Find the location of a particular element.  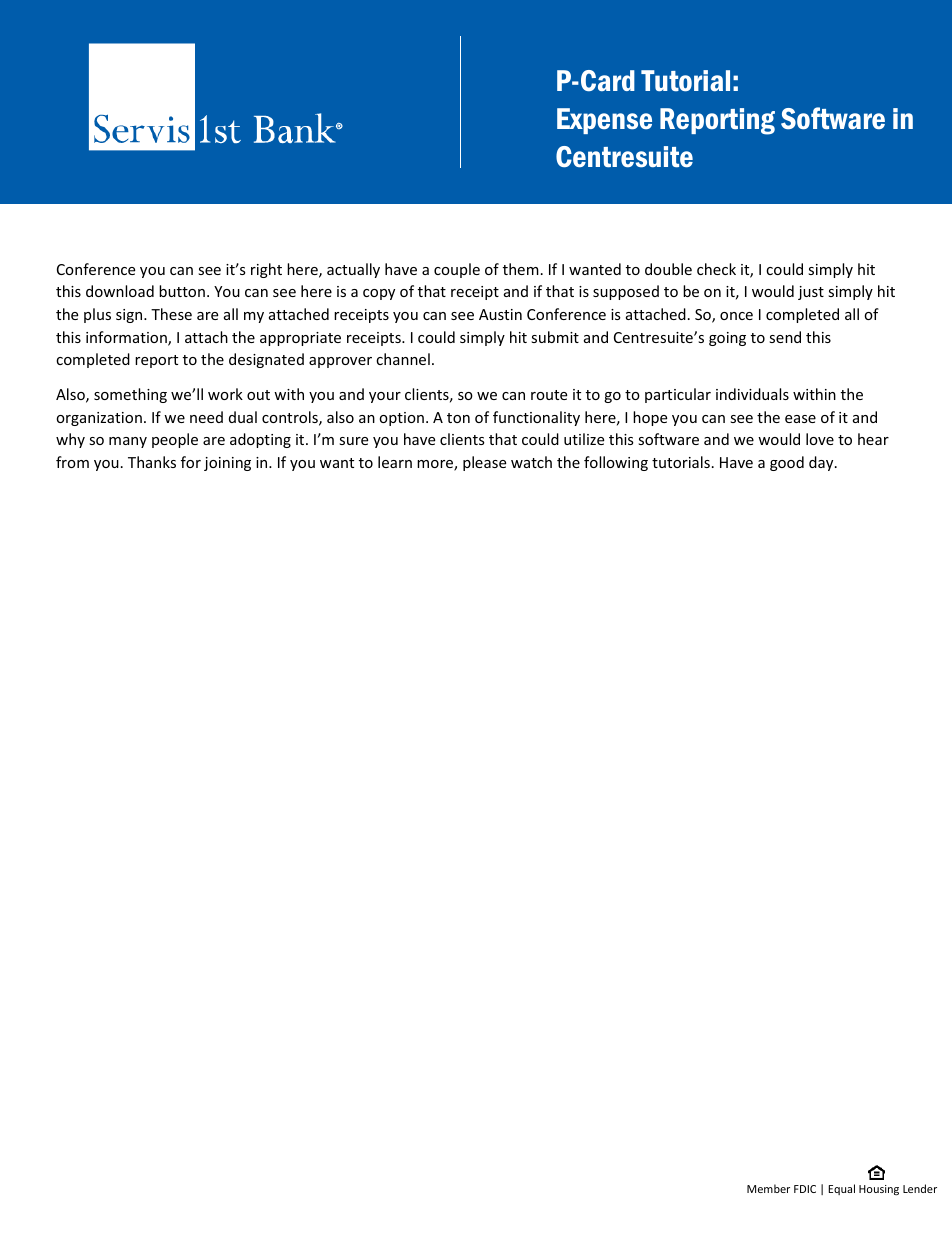

Equal is located at coordinates (841, 1189).
